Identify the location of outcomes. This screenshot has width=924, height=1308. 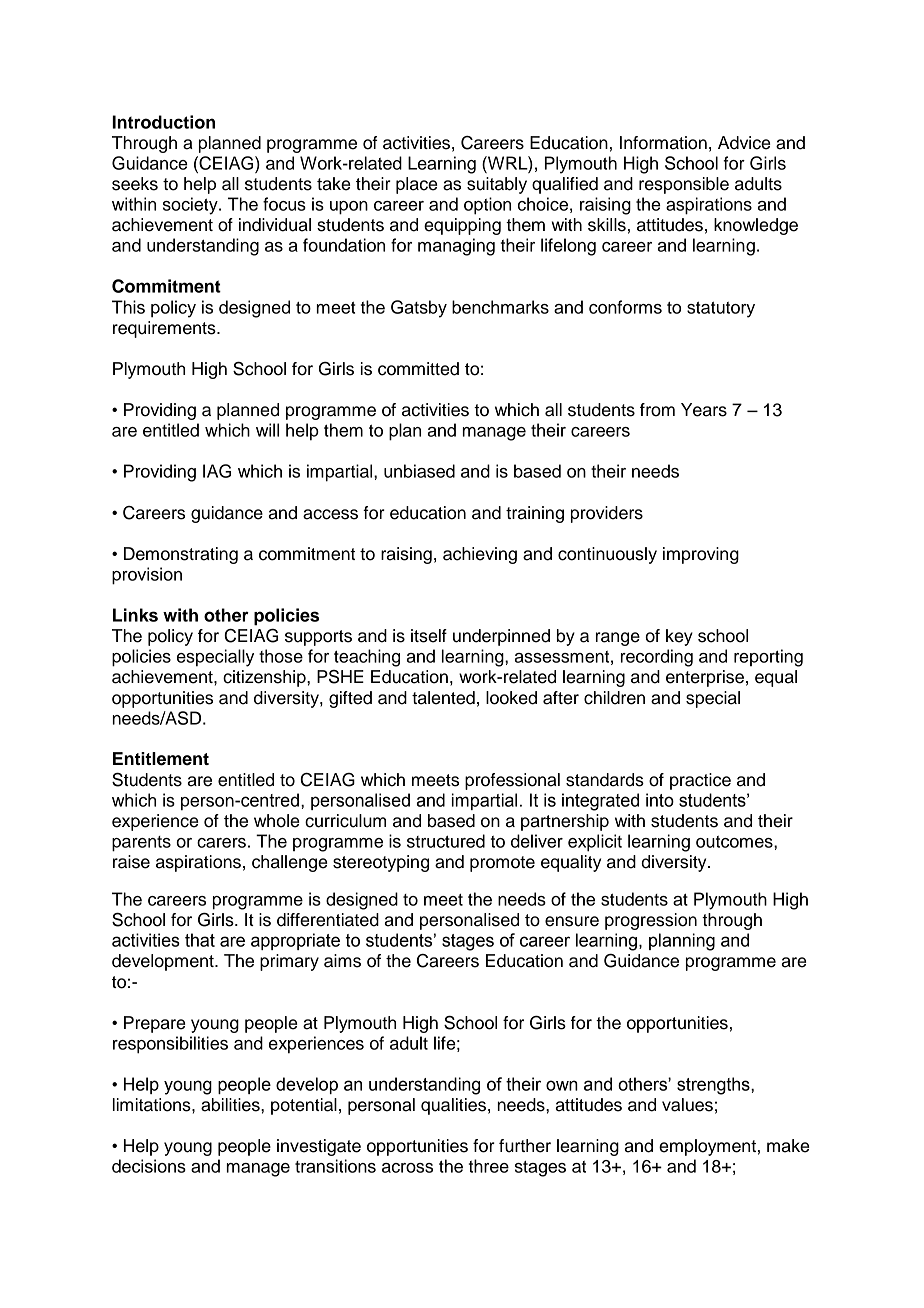
(735, 842).
